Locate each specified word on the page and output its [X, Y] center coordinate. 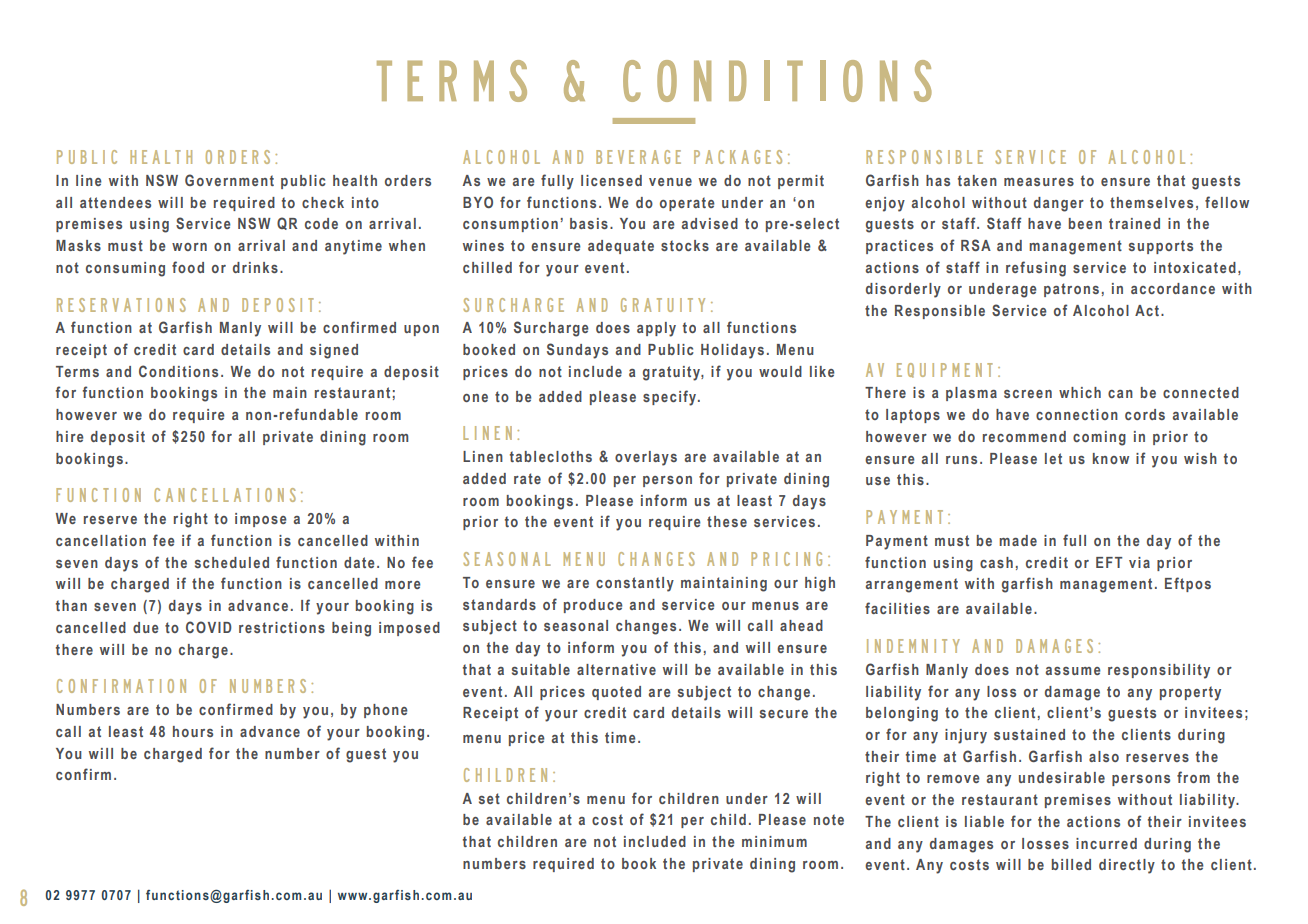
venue [670, 182]
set [489, 798]
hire [70, 436]
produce [593, 606]
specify [671, 398]
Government [229, 180]
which [1080, 392]
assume [1073, 671]
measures [1039, 182]
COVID [209, 627]
